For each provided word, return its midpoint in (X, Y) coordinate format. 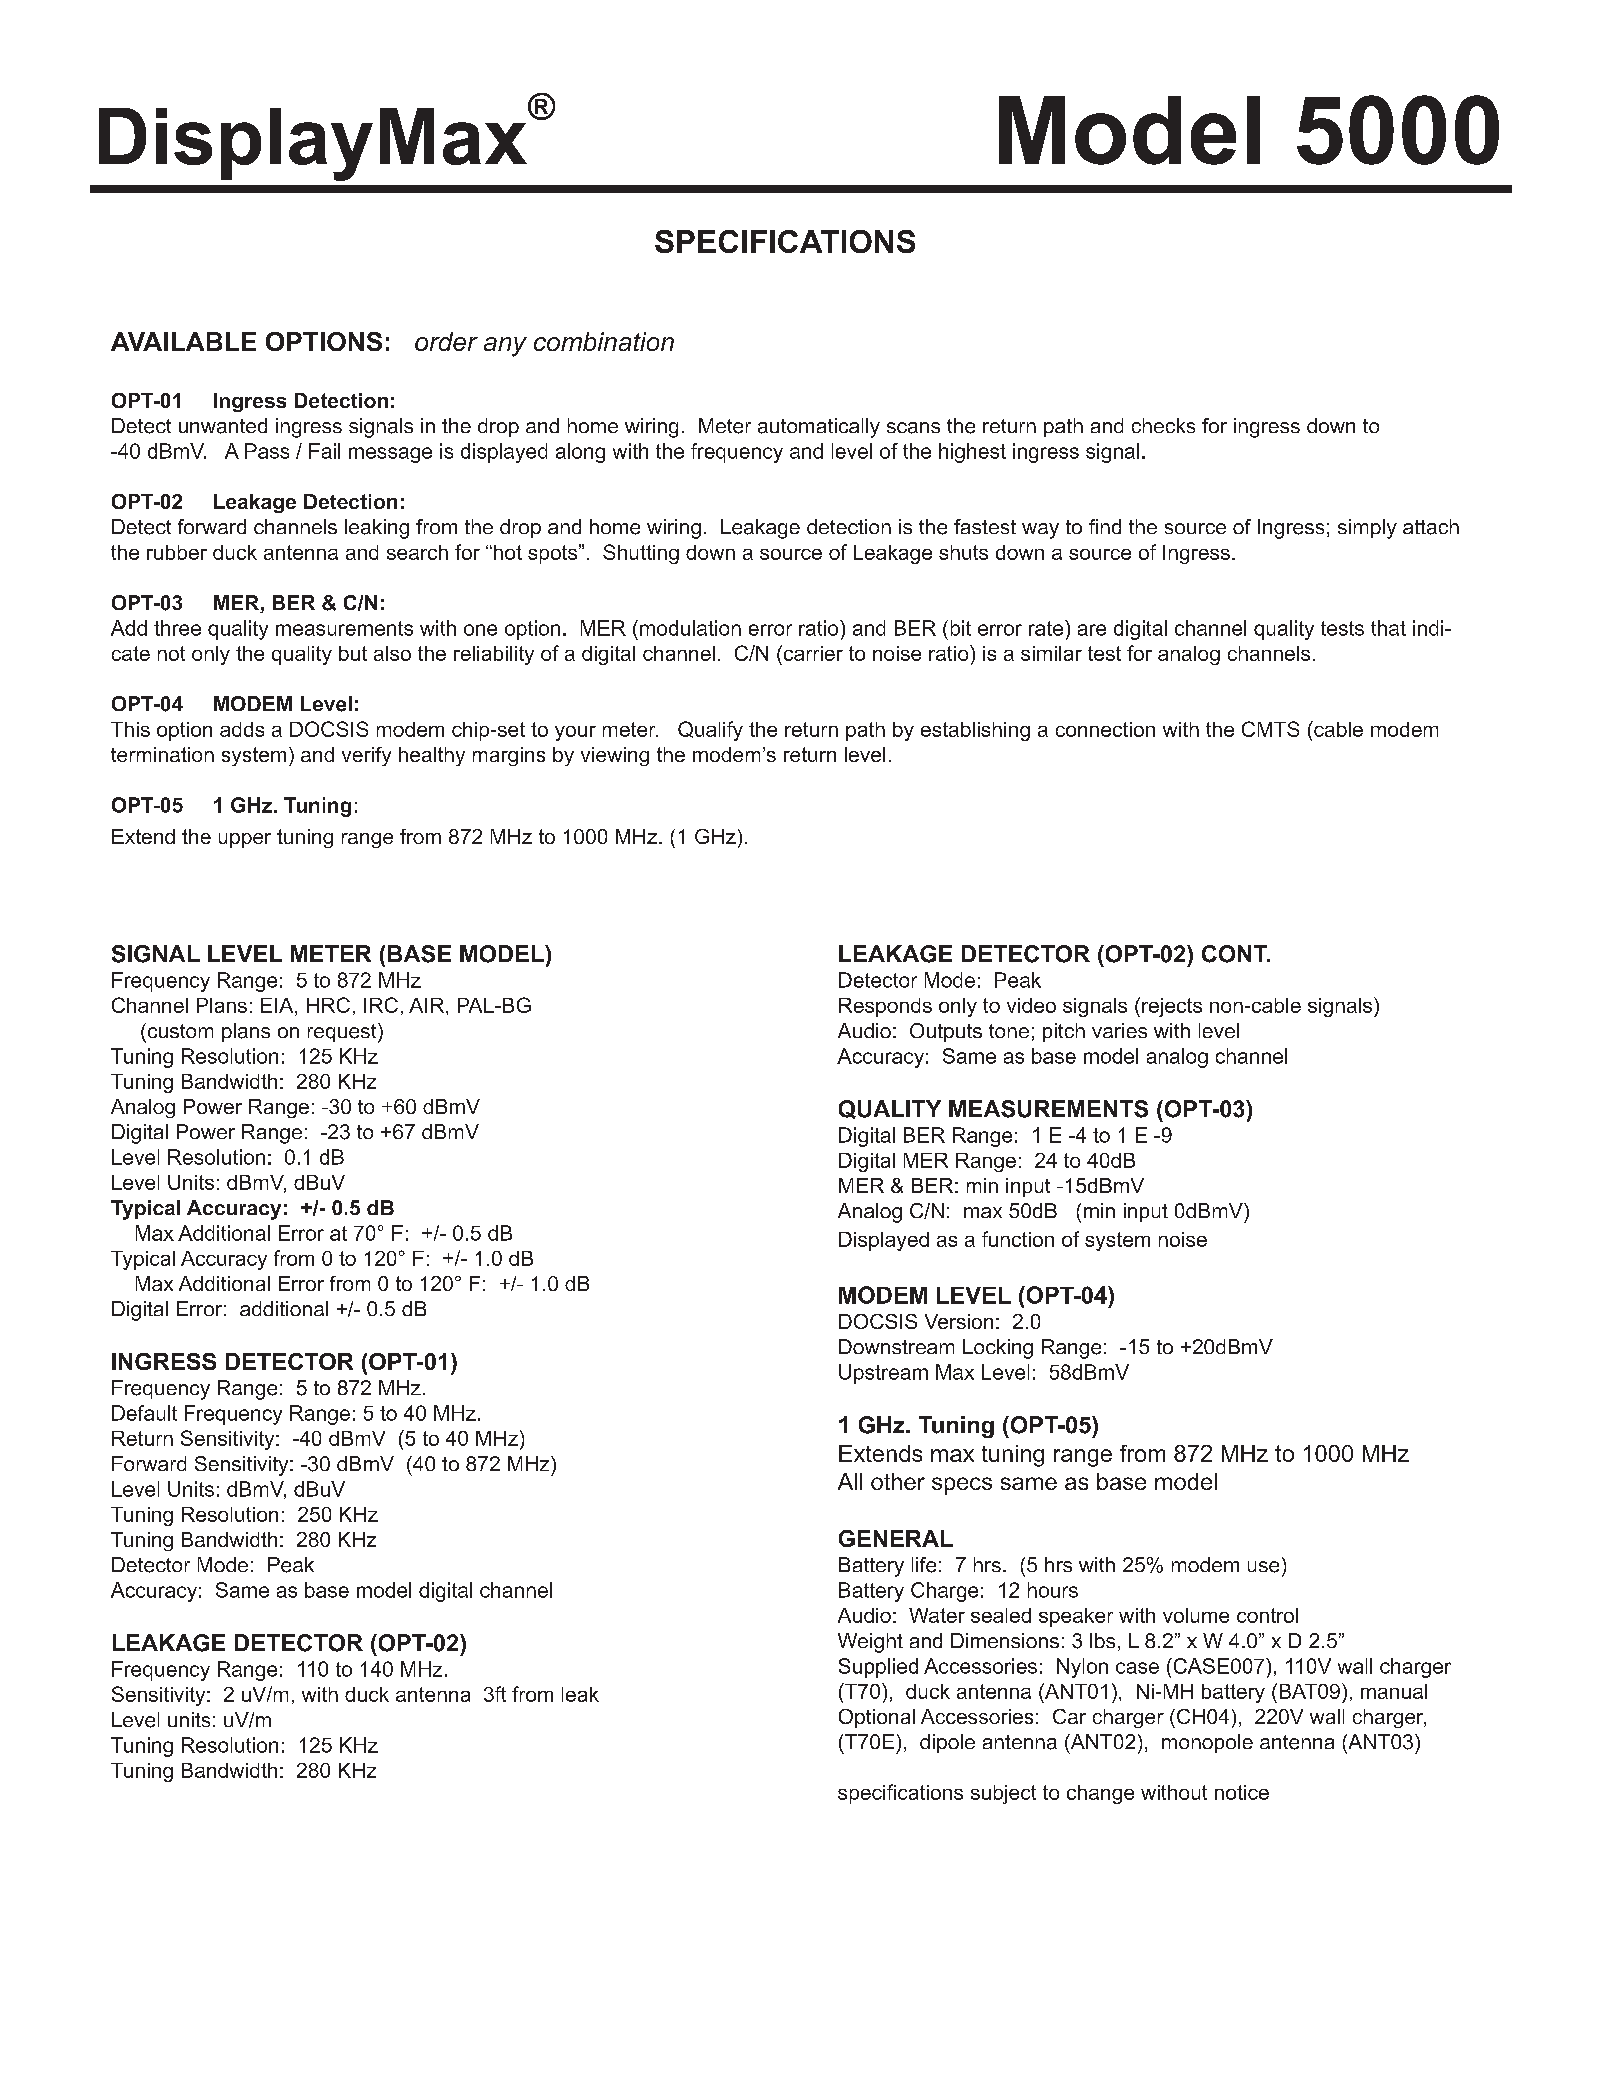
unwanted (223, 426)
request (343, 1033)
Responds (885, 1007)
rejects (1172, 1007)
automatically (819, 428)
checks (1163, 425)
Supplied (878, 1668)
